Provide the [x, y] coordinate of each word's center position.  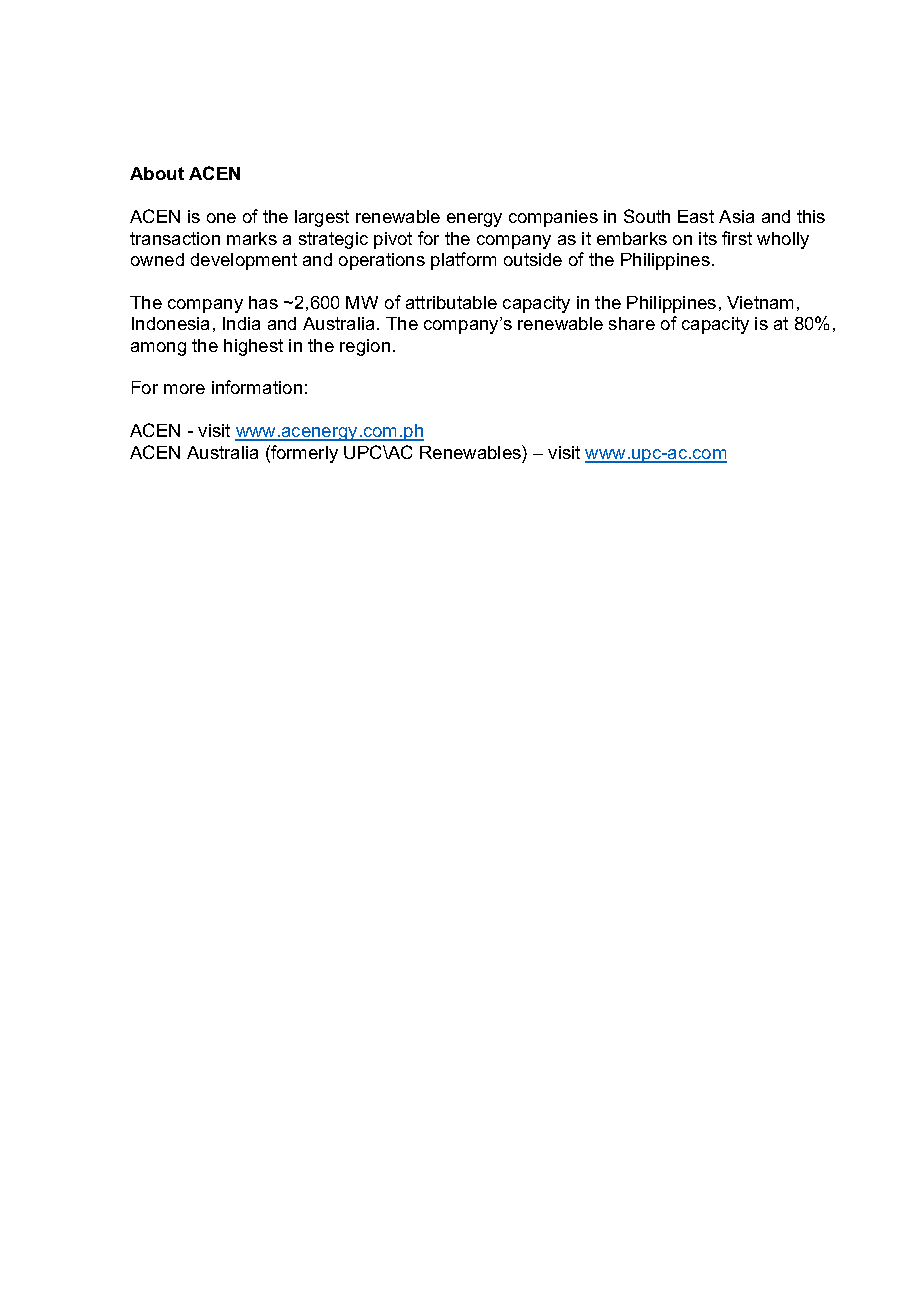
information [257, 387]
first [737, 238]
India [241, 323]
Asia [736, 216]
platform [463, 261]
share [632, 323]
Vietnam [760, 302]
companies [553, 218]
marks [252, 238]
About [157, 173]
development [244, 261]
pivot [393, 240]
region [365, 347]
